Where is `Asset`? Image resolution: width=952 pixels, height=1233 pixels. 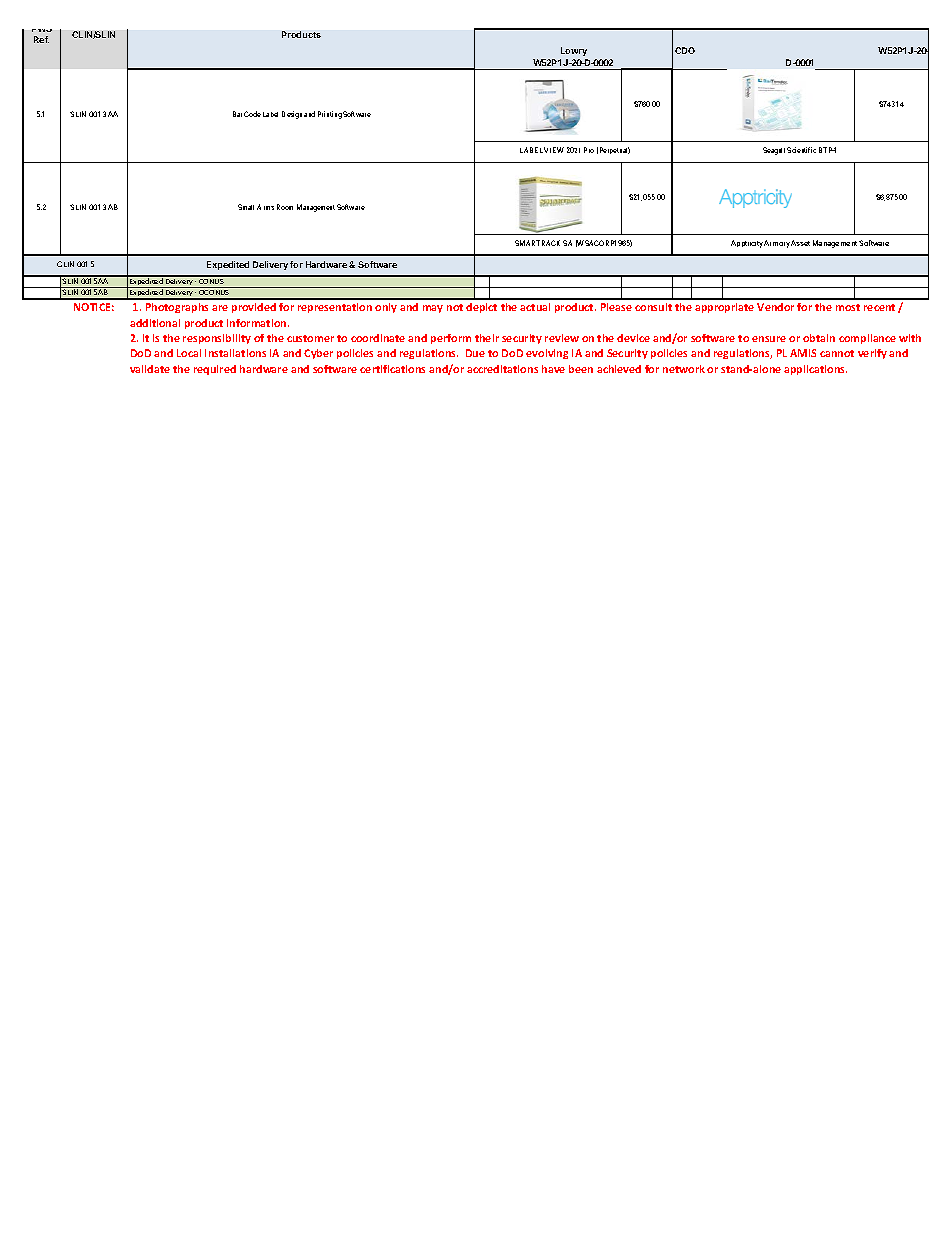
Asset is located at coordinates (800, 243).
